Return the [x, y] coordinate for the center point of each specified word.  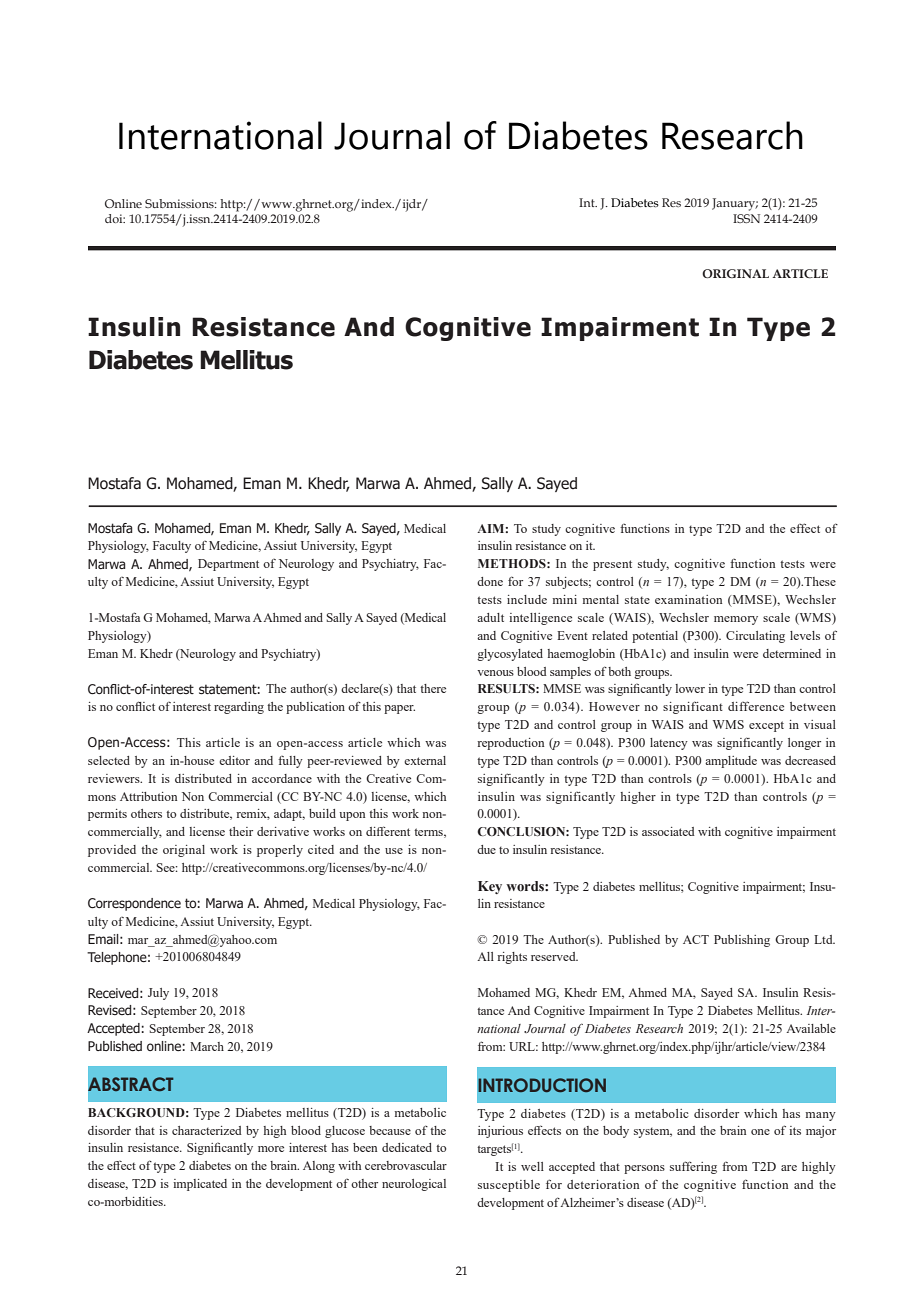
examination [688, 599]
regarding [239, 708]
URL [523, 1046]
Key [490, 887]
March [207, 1046]
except [766, 726]
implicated [200, 1185]
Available [811, 1028]
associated [668, 831]
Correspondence [134, 904]
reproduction [510, 744]
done [490, 581]
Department [228, 565]
